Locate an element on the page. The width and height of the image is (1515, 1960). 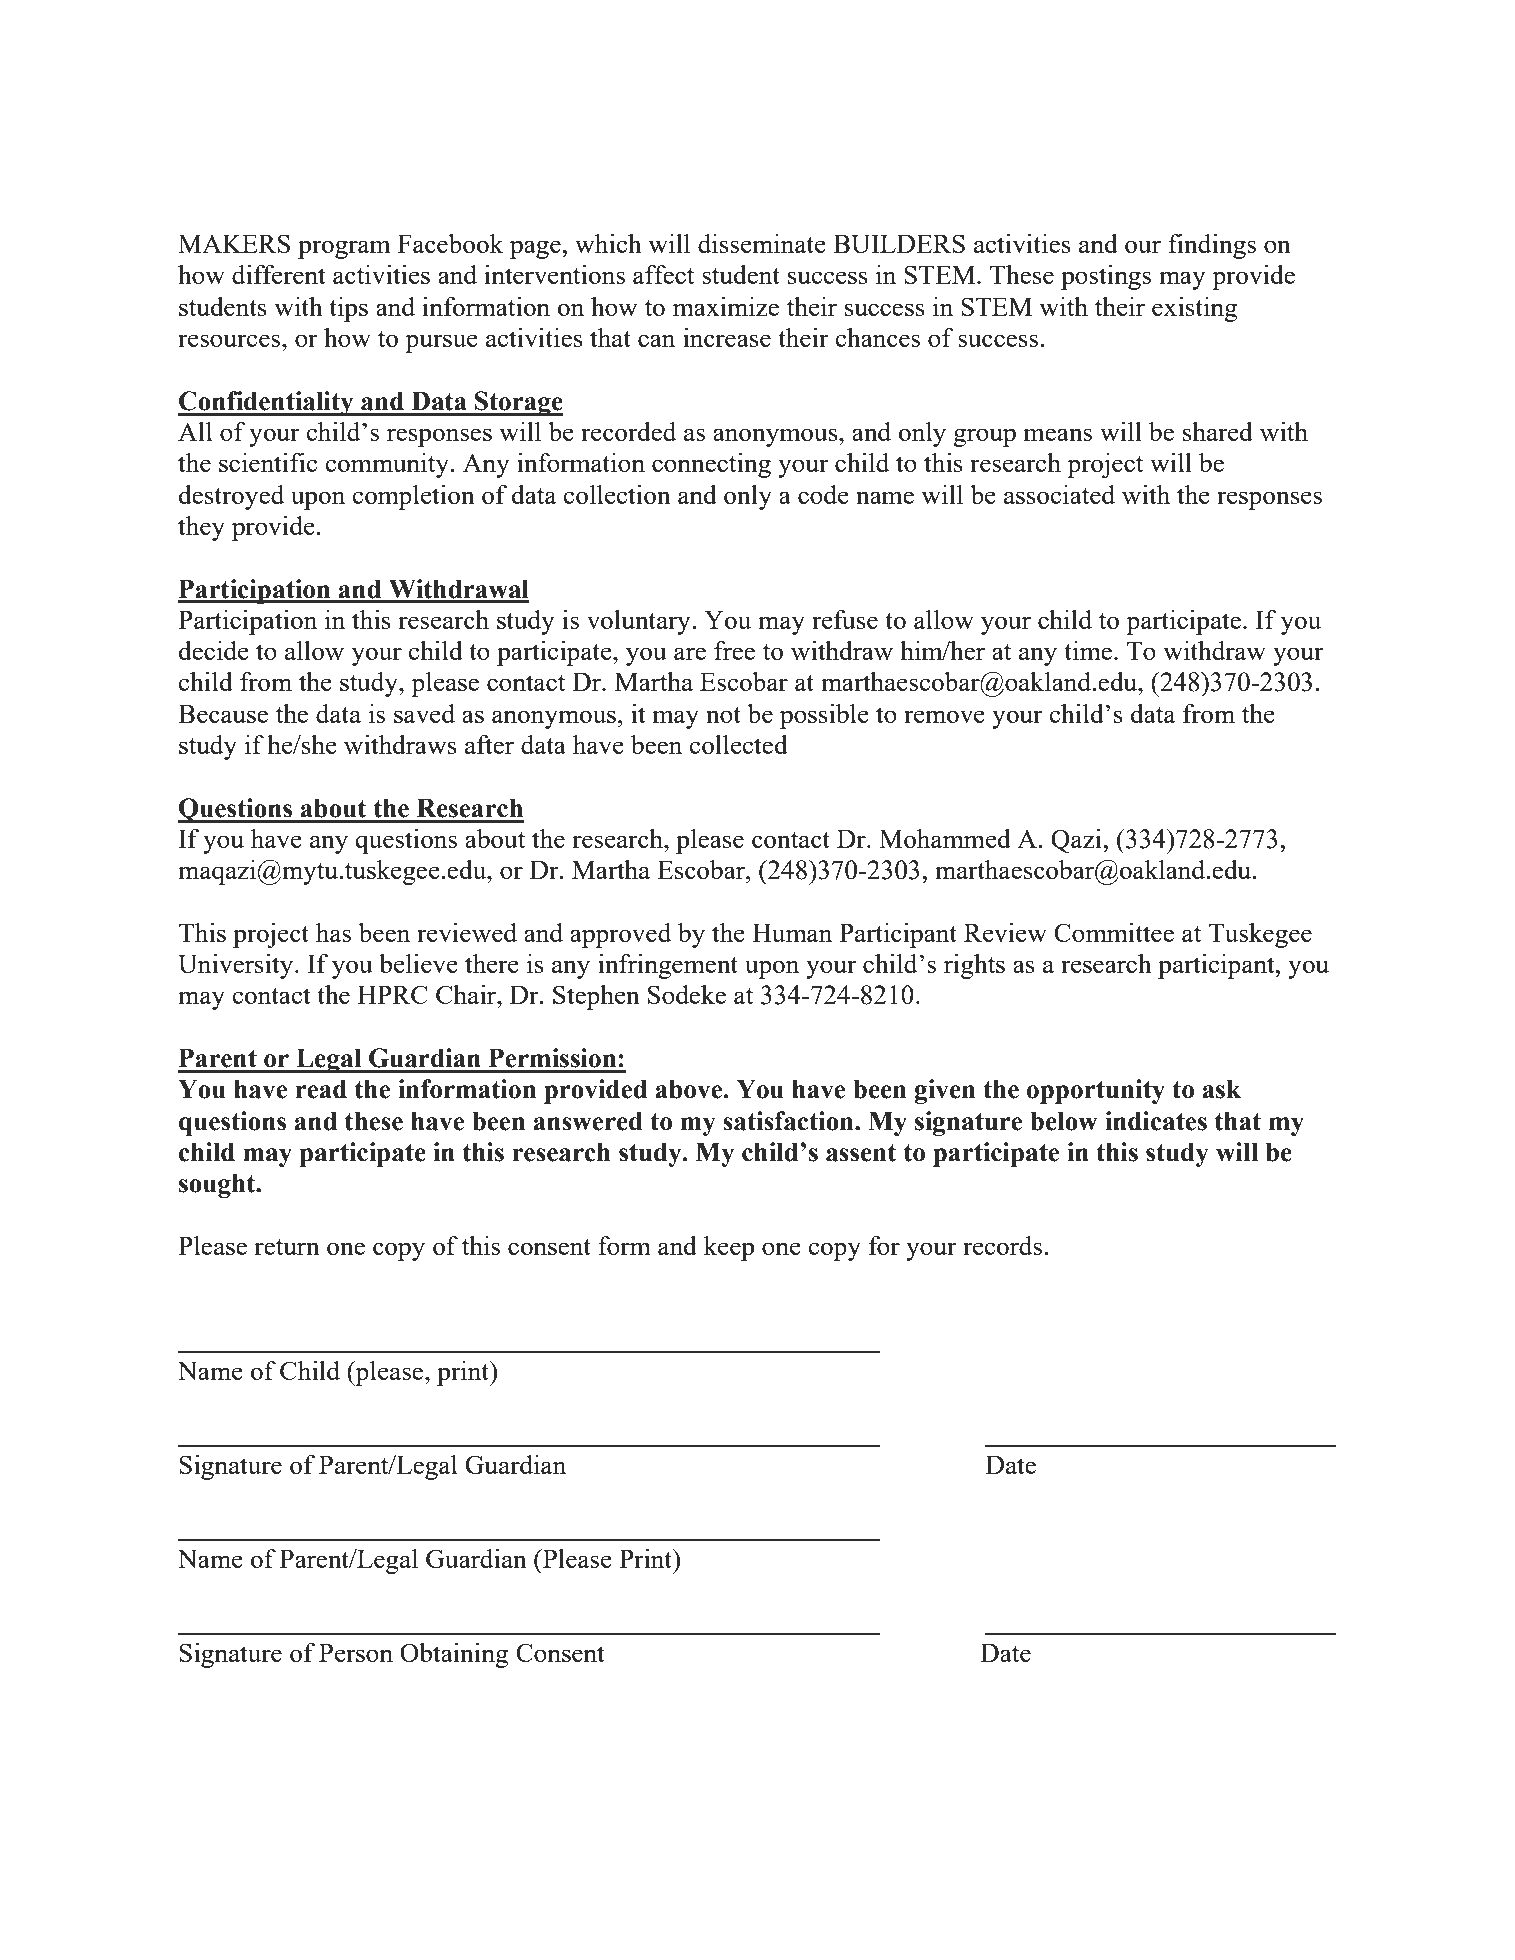
postings is located at coordinates (1106, 277).
